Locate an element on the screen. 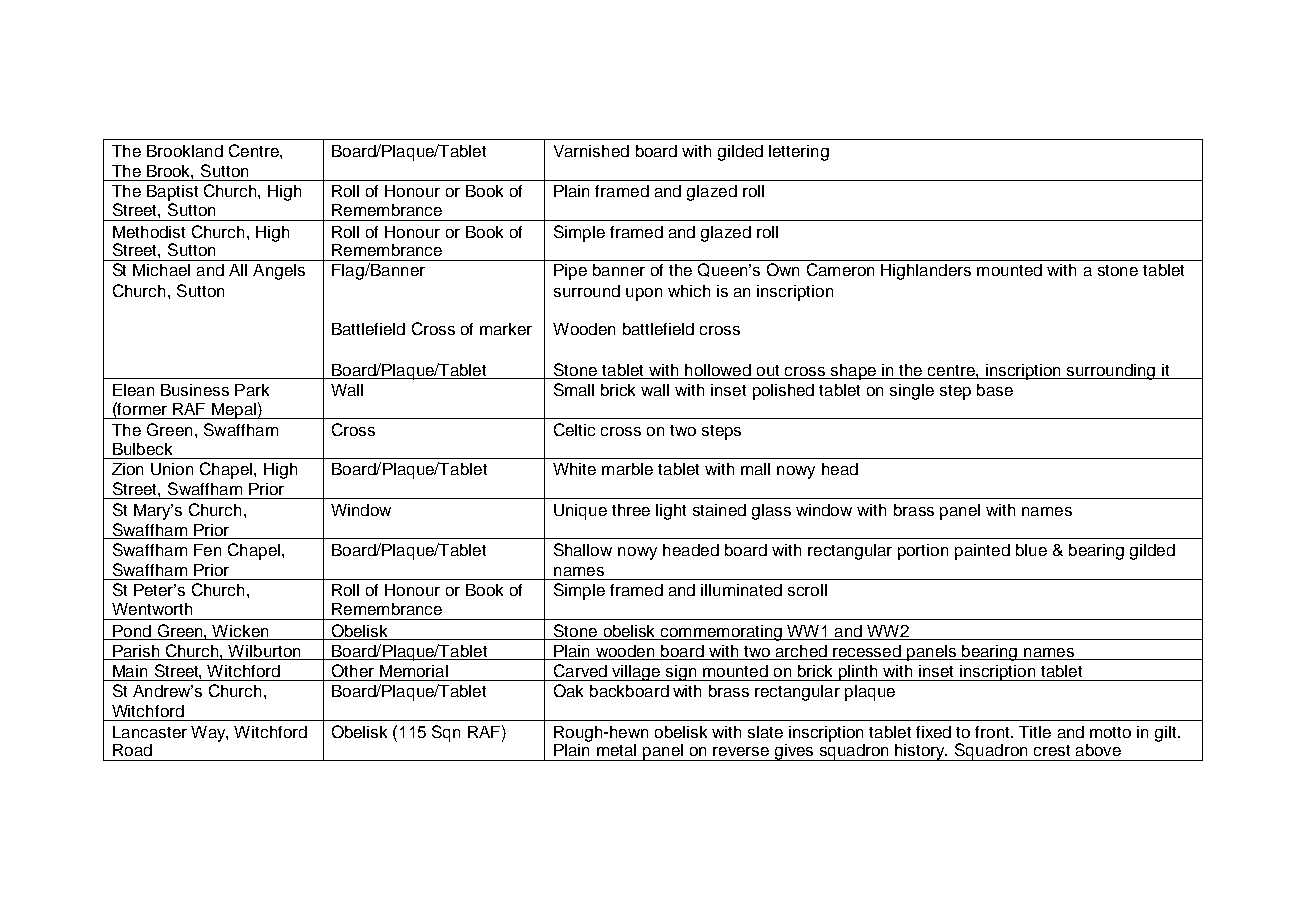 This screenshot has width=1308, height=924. blue is located at coordinates (1031, 550).
